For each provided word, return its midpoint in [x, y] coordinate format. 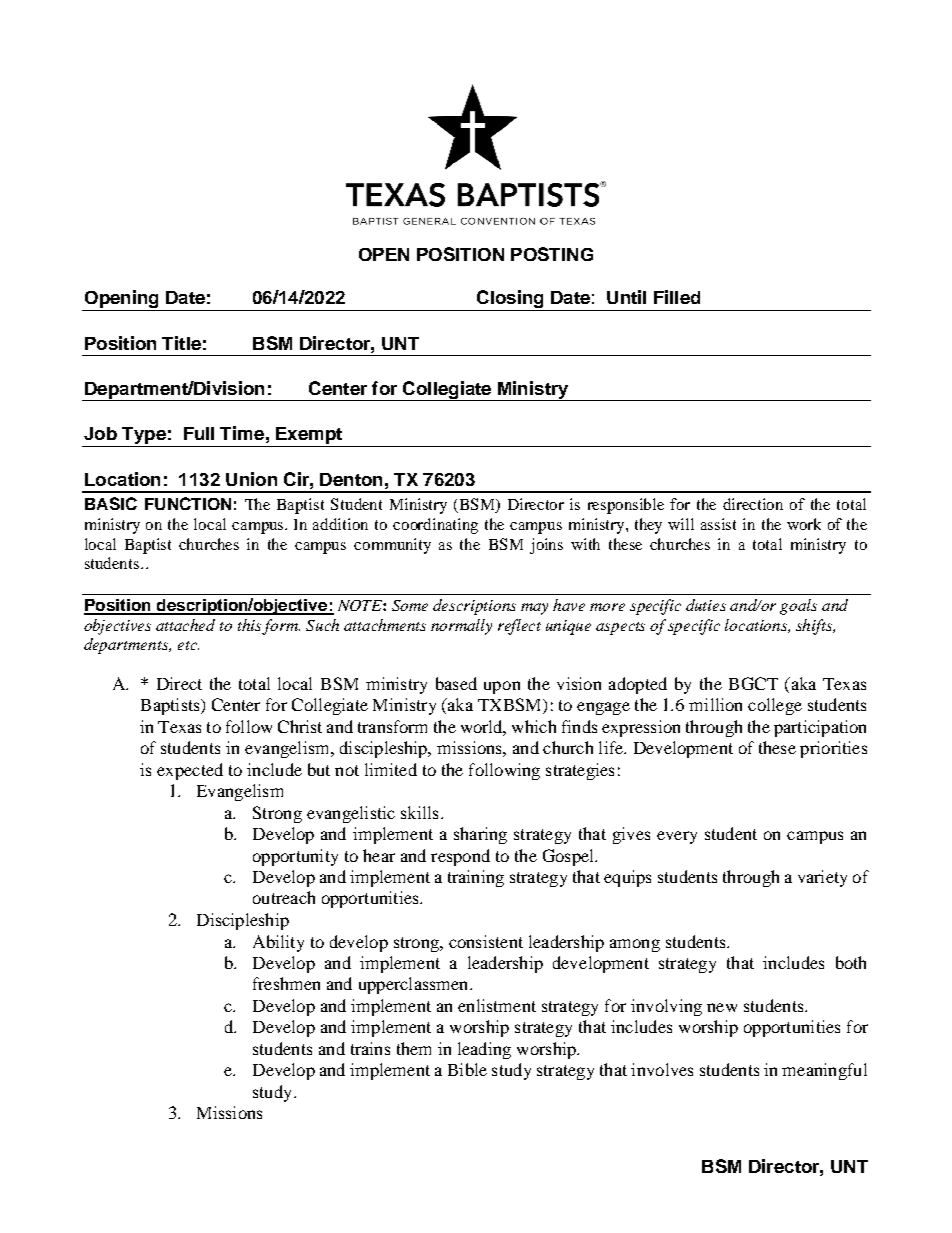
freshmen [286, 983]
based [456, 683]
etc [188, 645]
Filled [677, 297]
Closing [510, 300]
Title [181, 343]
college [775, 706]
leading [484, 1050]
